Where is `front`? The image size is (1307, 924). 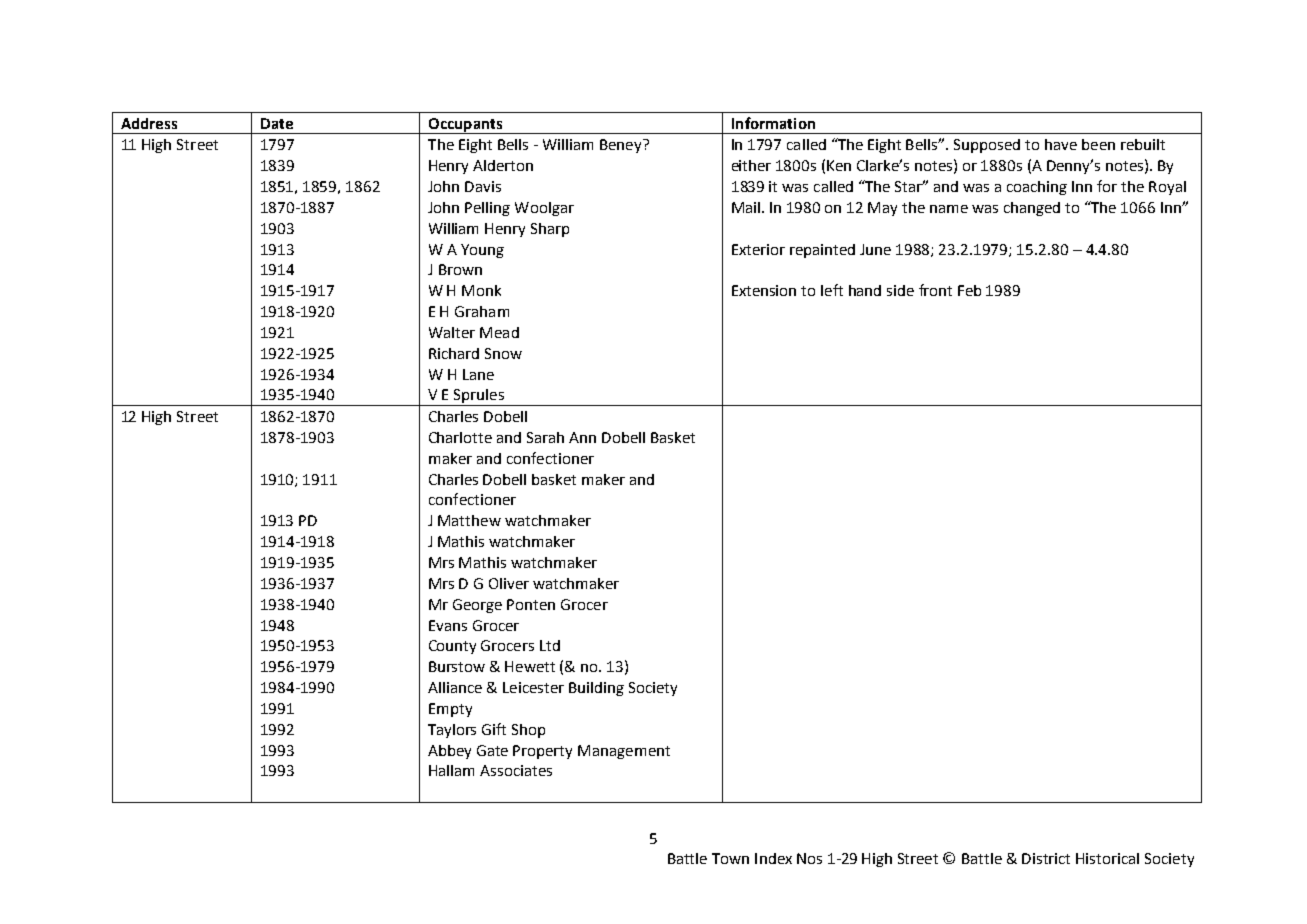
front is located at coordinates (935, 290).
